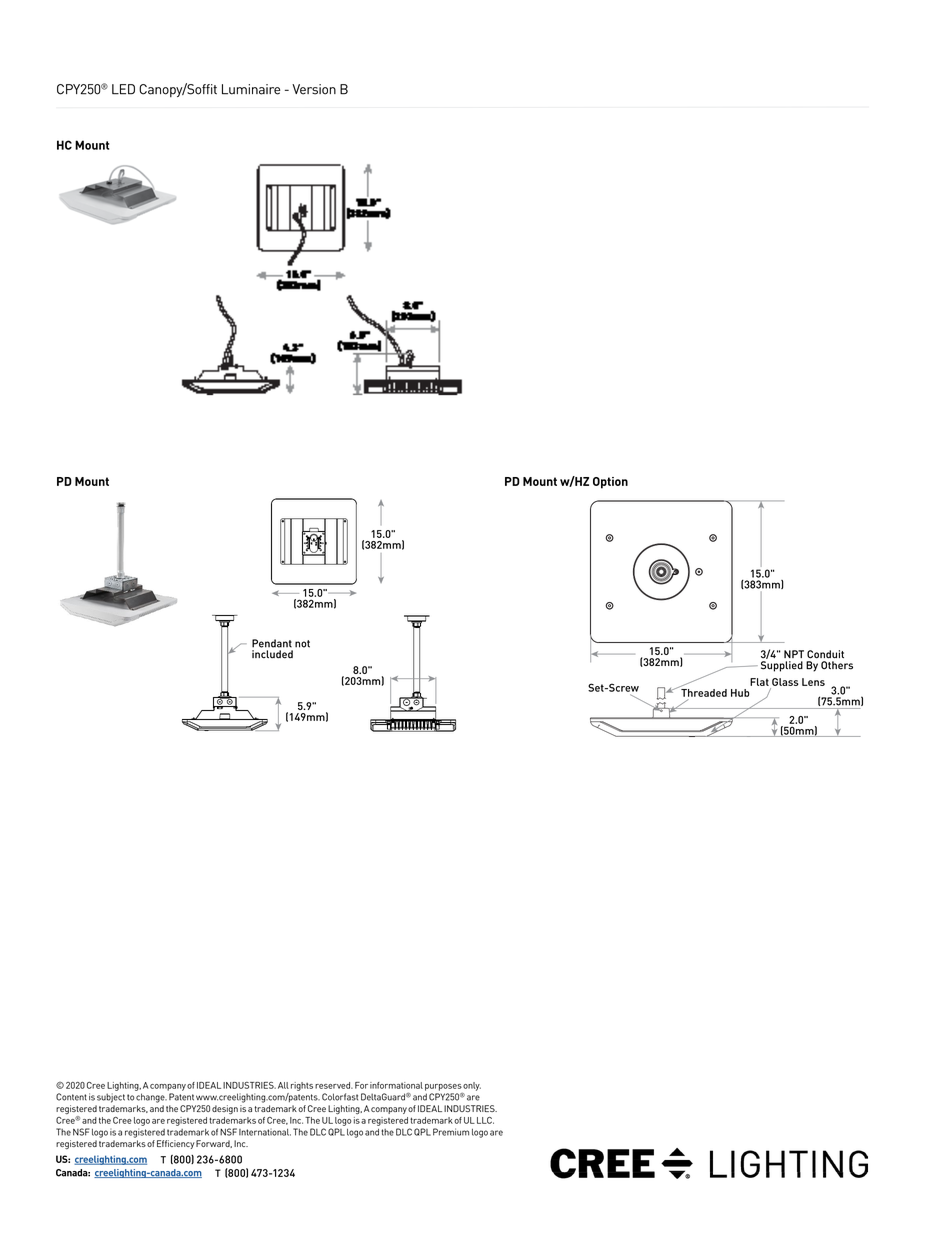  I want to click on Conduit, so click(825, 654).
